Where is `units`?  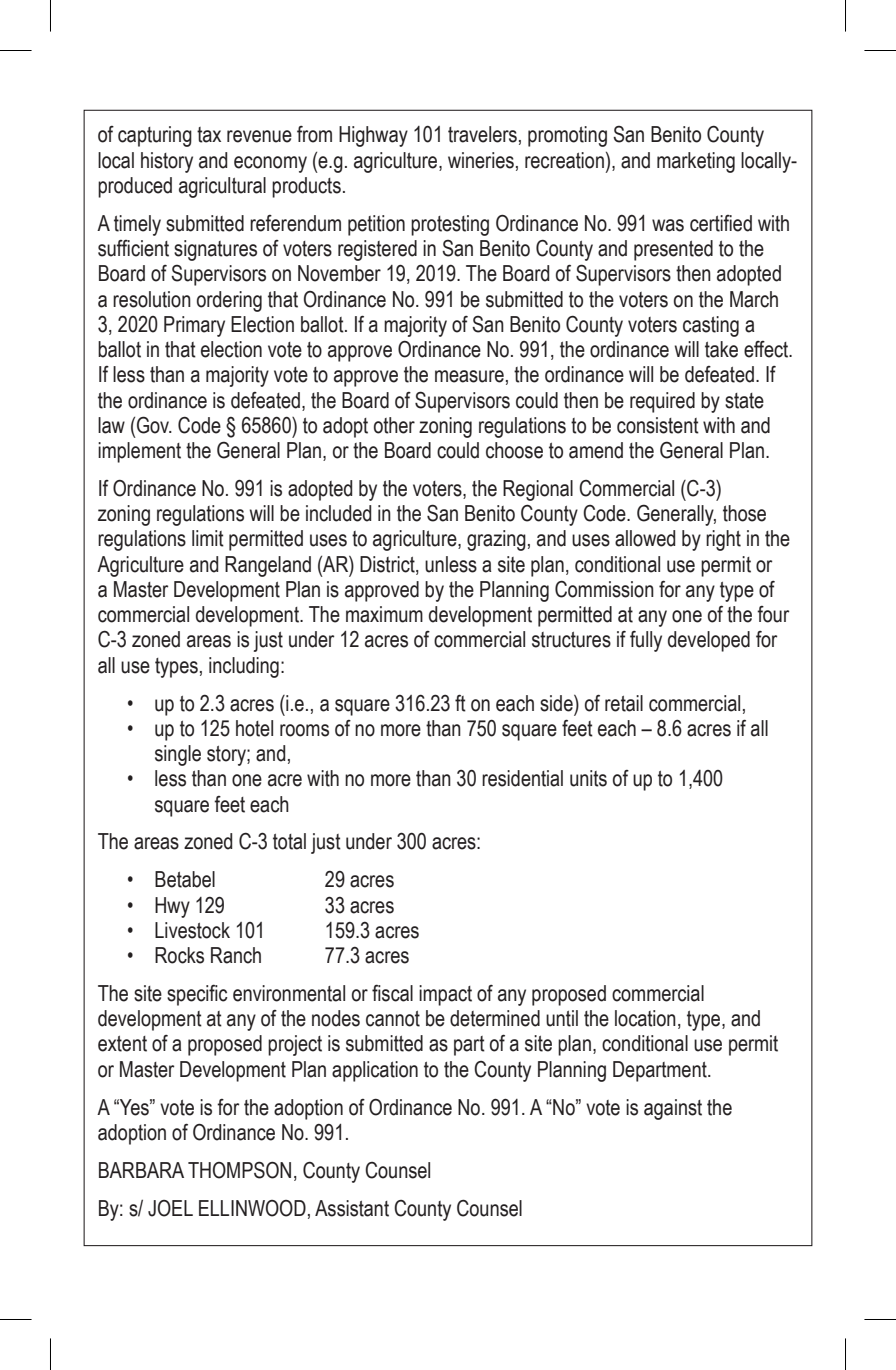 units is located at coordinates (588, 778).
